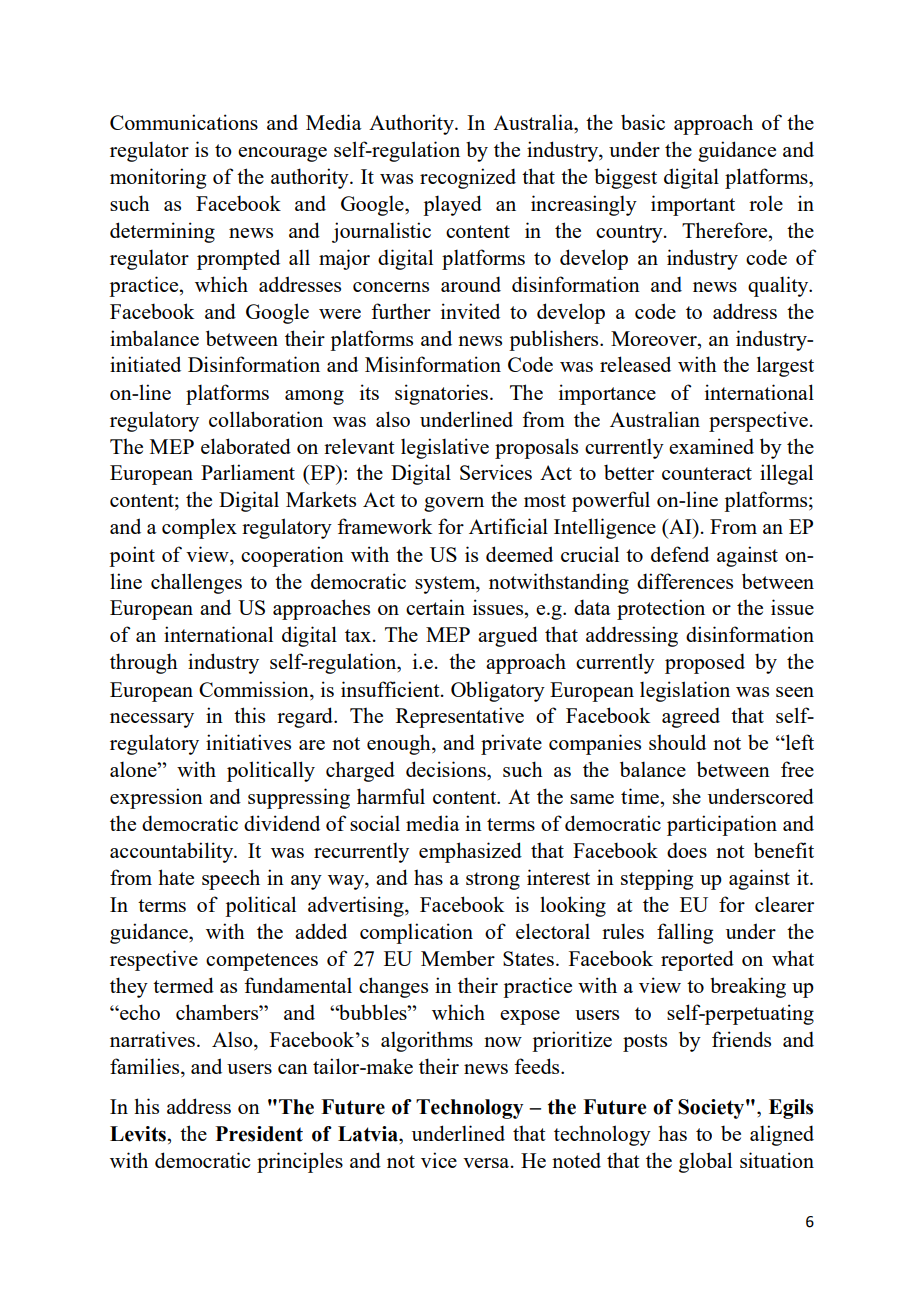 The width and height of the screenshot is (924, 1308). What do you see at coordinates (144, 663) in the screenshot?
I see `through` at bounding box center [144, 663].
